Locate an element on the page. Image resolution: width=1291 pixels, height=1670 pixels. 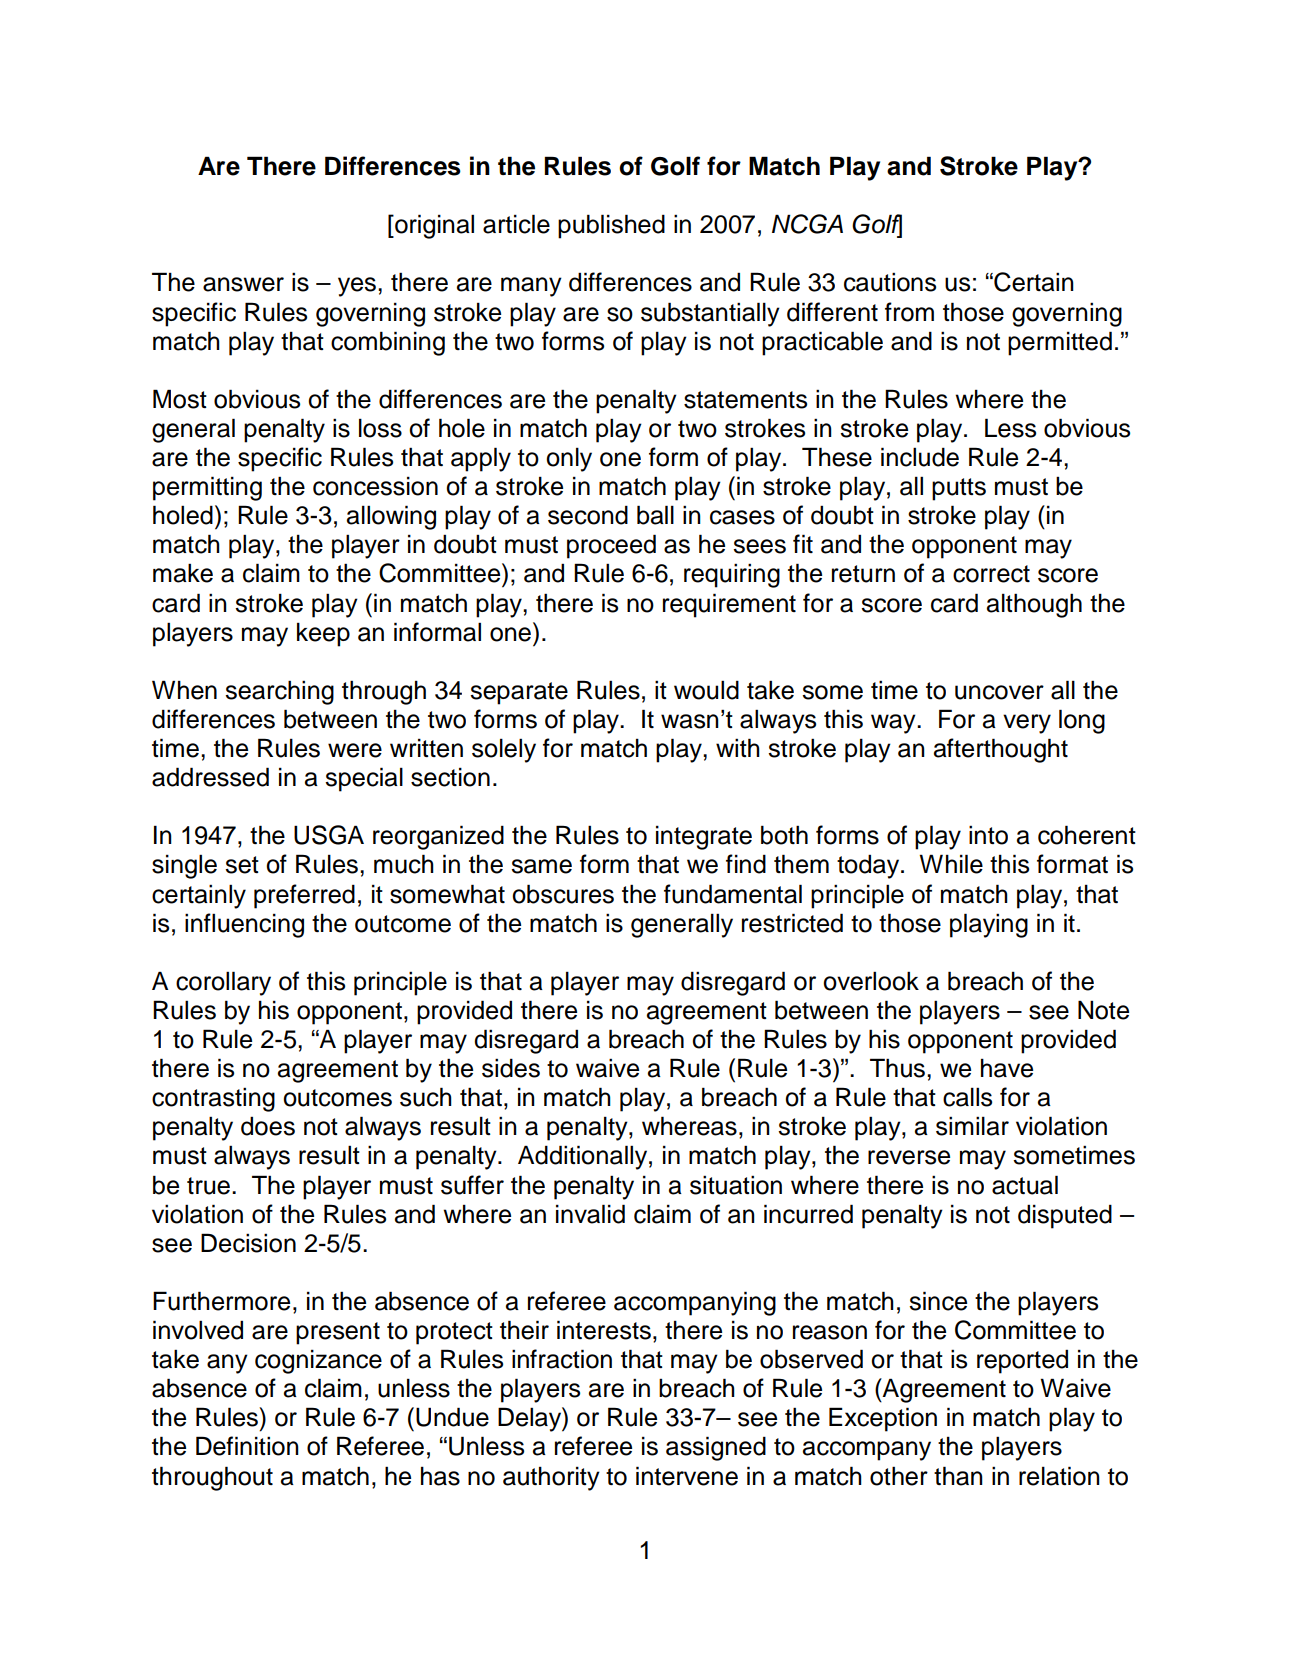
cautions is located at coordinates (890, 282).
